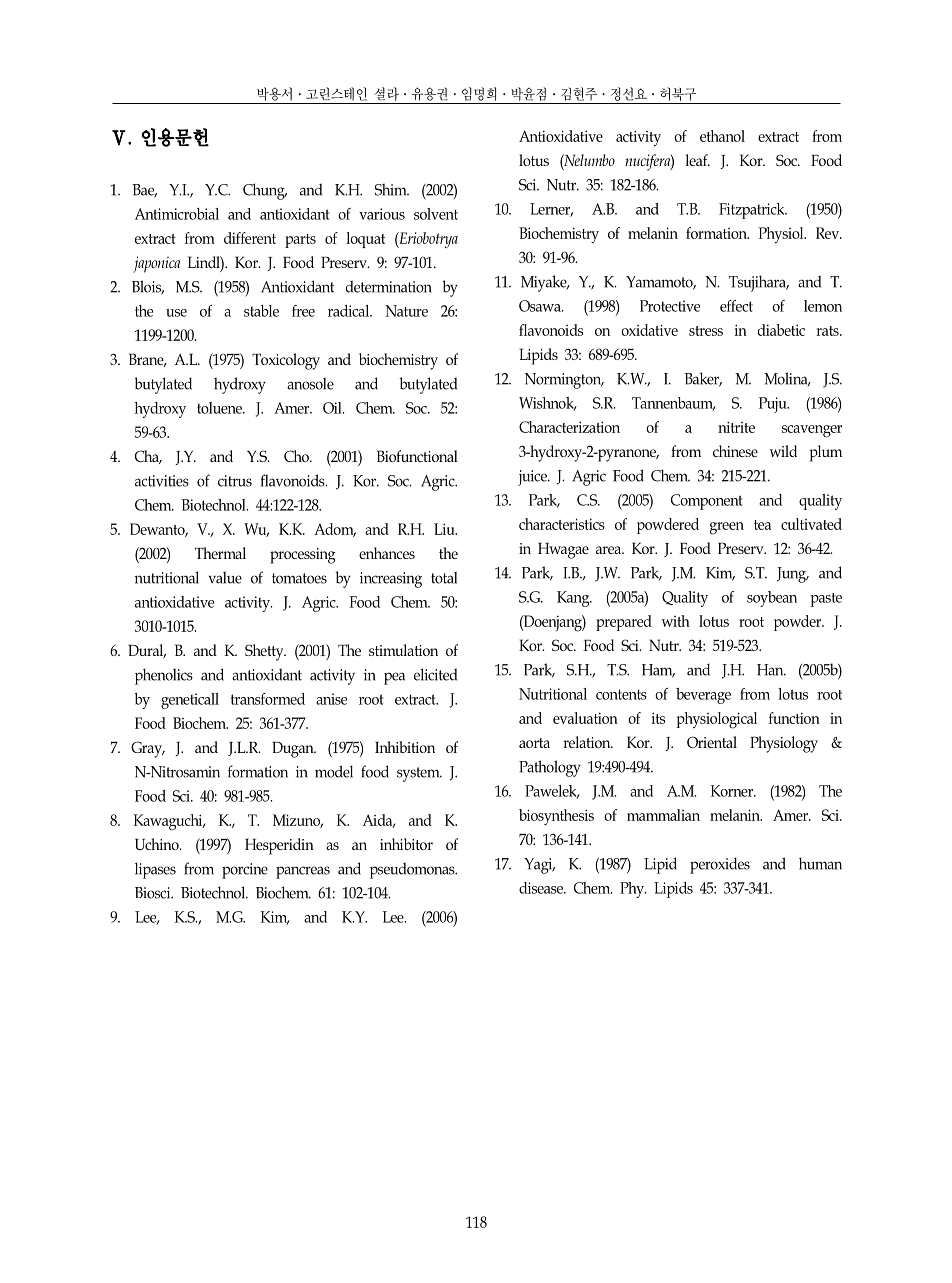 The width and height of the screenshot is (952, 1283). I want to click on elicited, so click(435, 674).
